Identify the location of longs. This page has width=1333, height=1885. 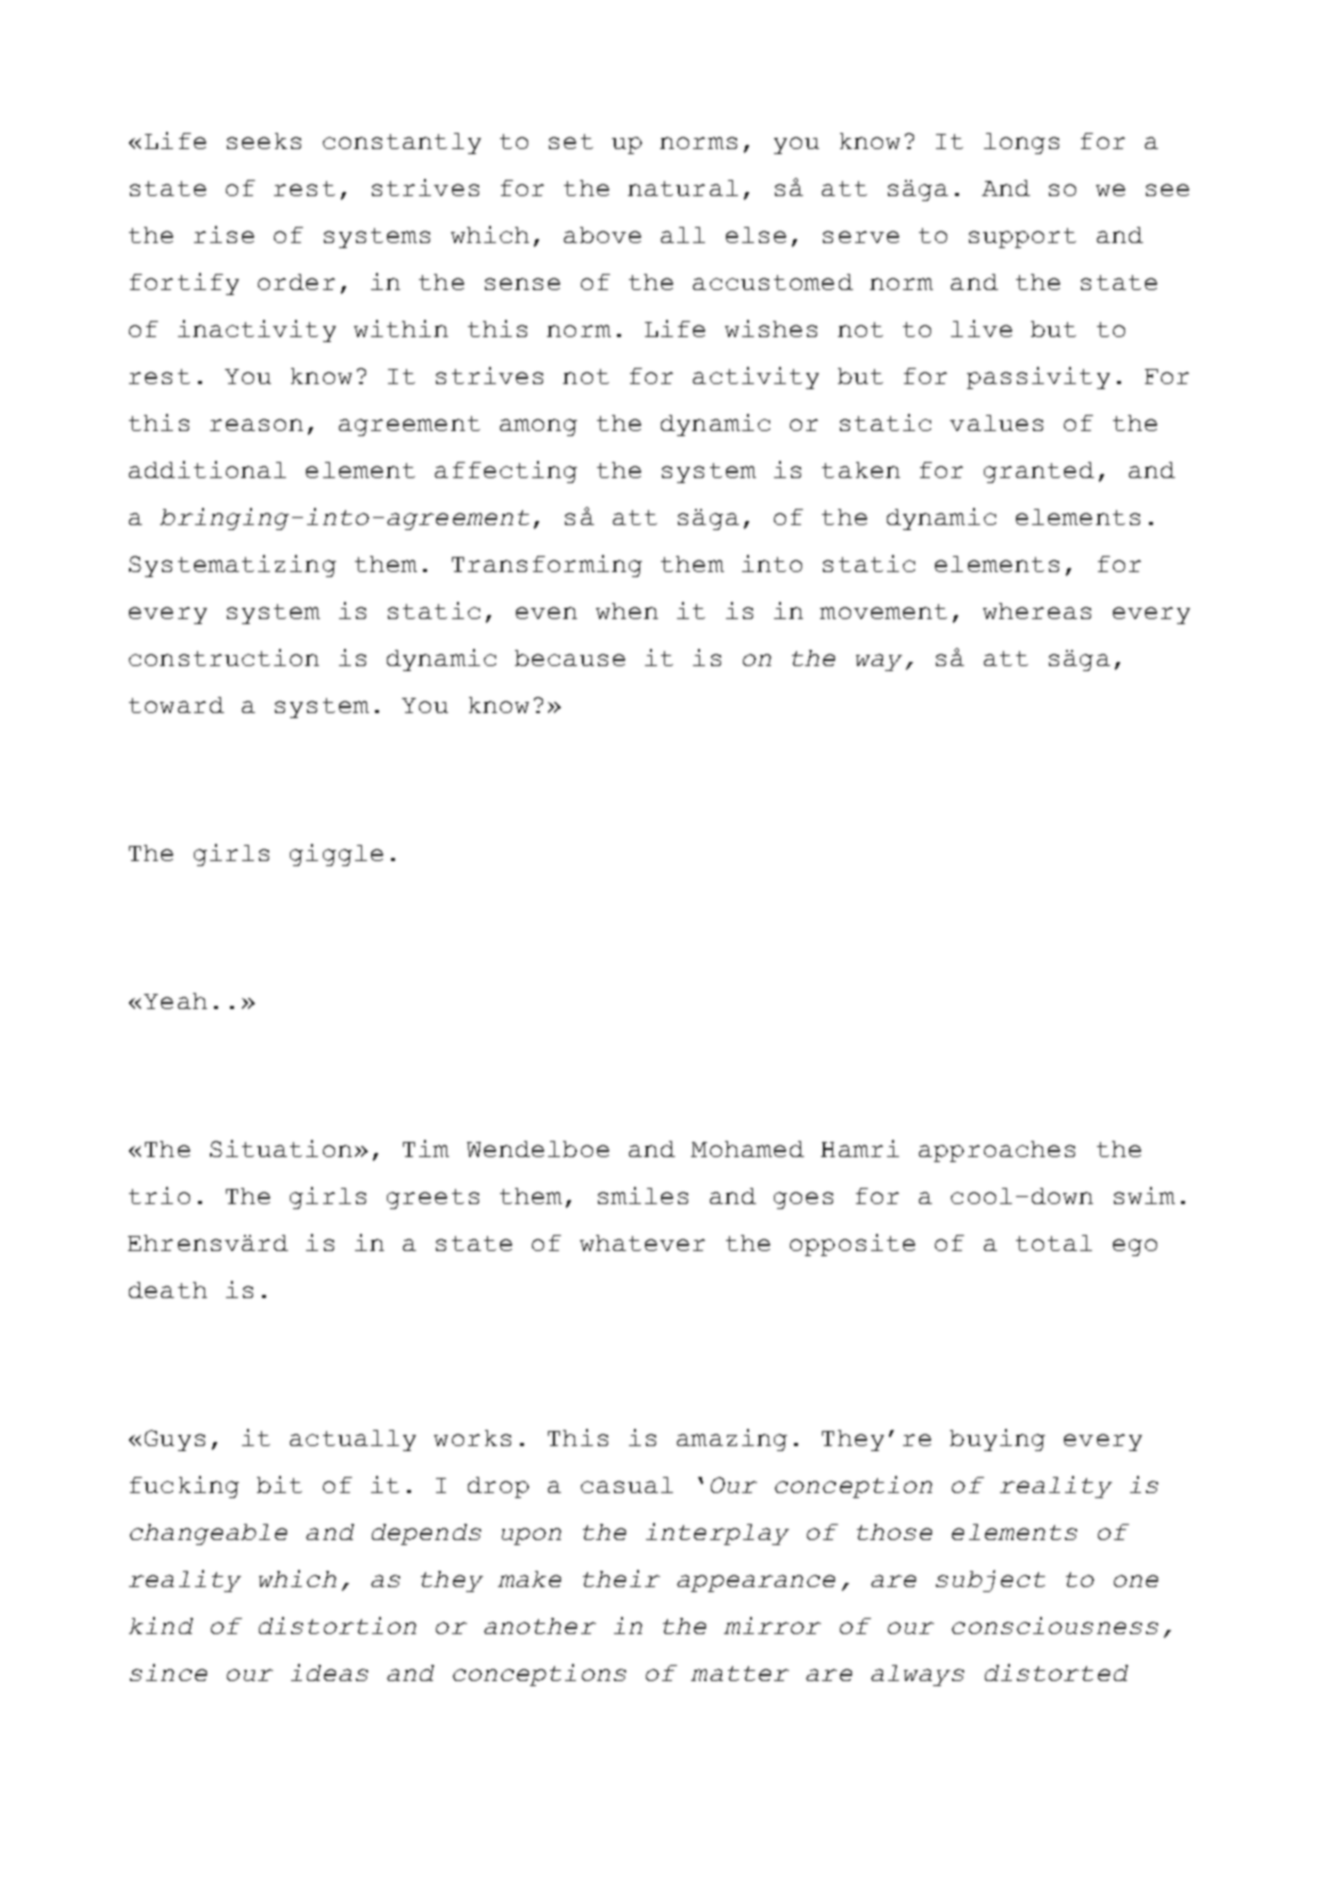
(1021, 143).
